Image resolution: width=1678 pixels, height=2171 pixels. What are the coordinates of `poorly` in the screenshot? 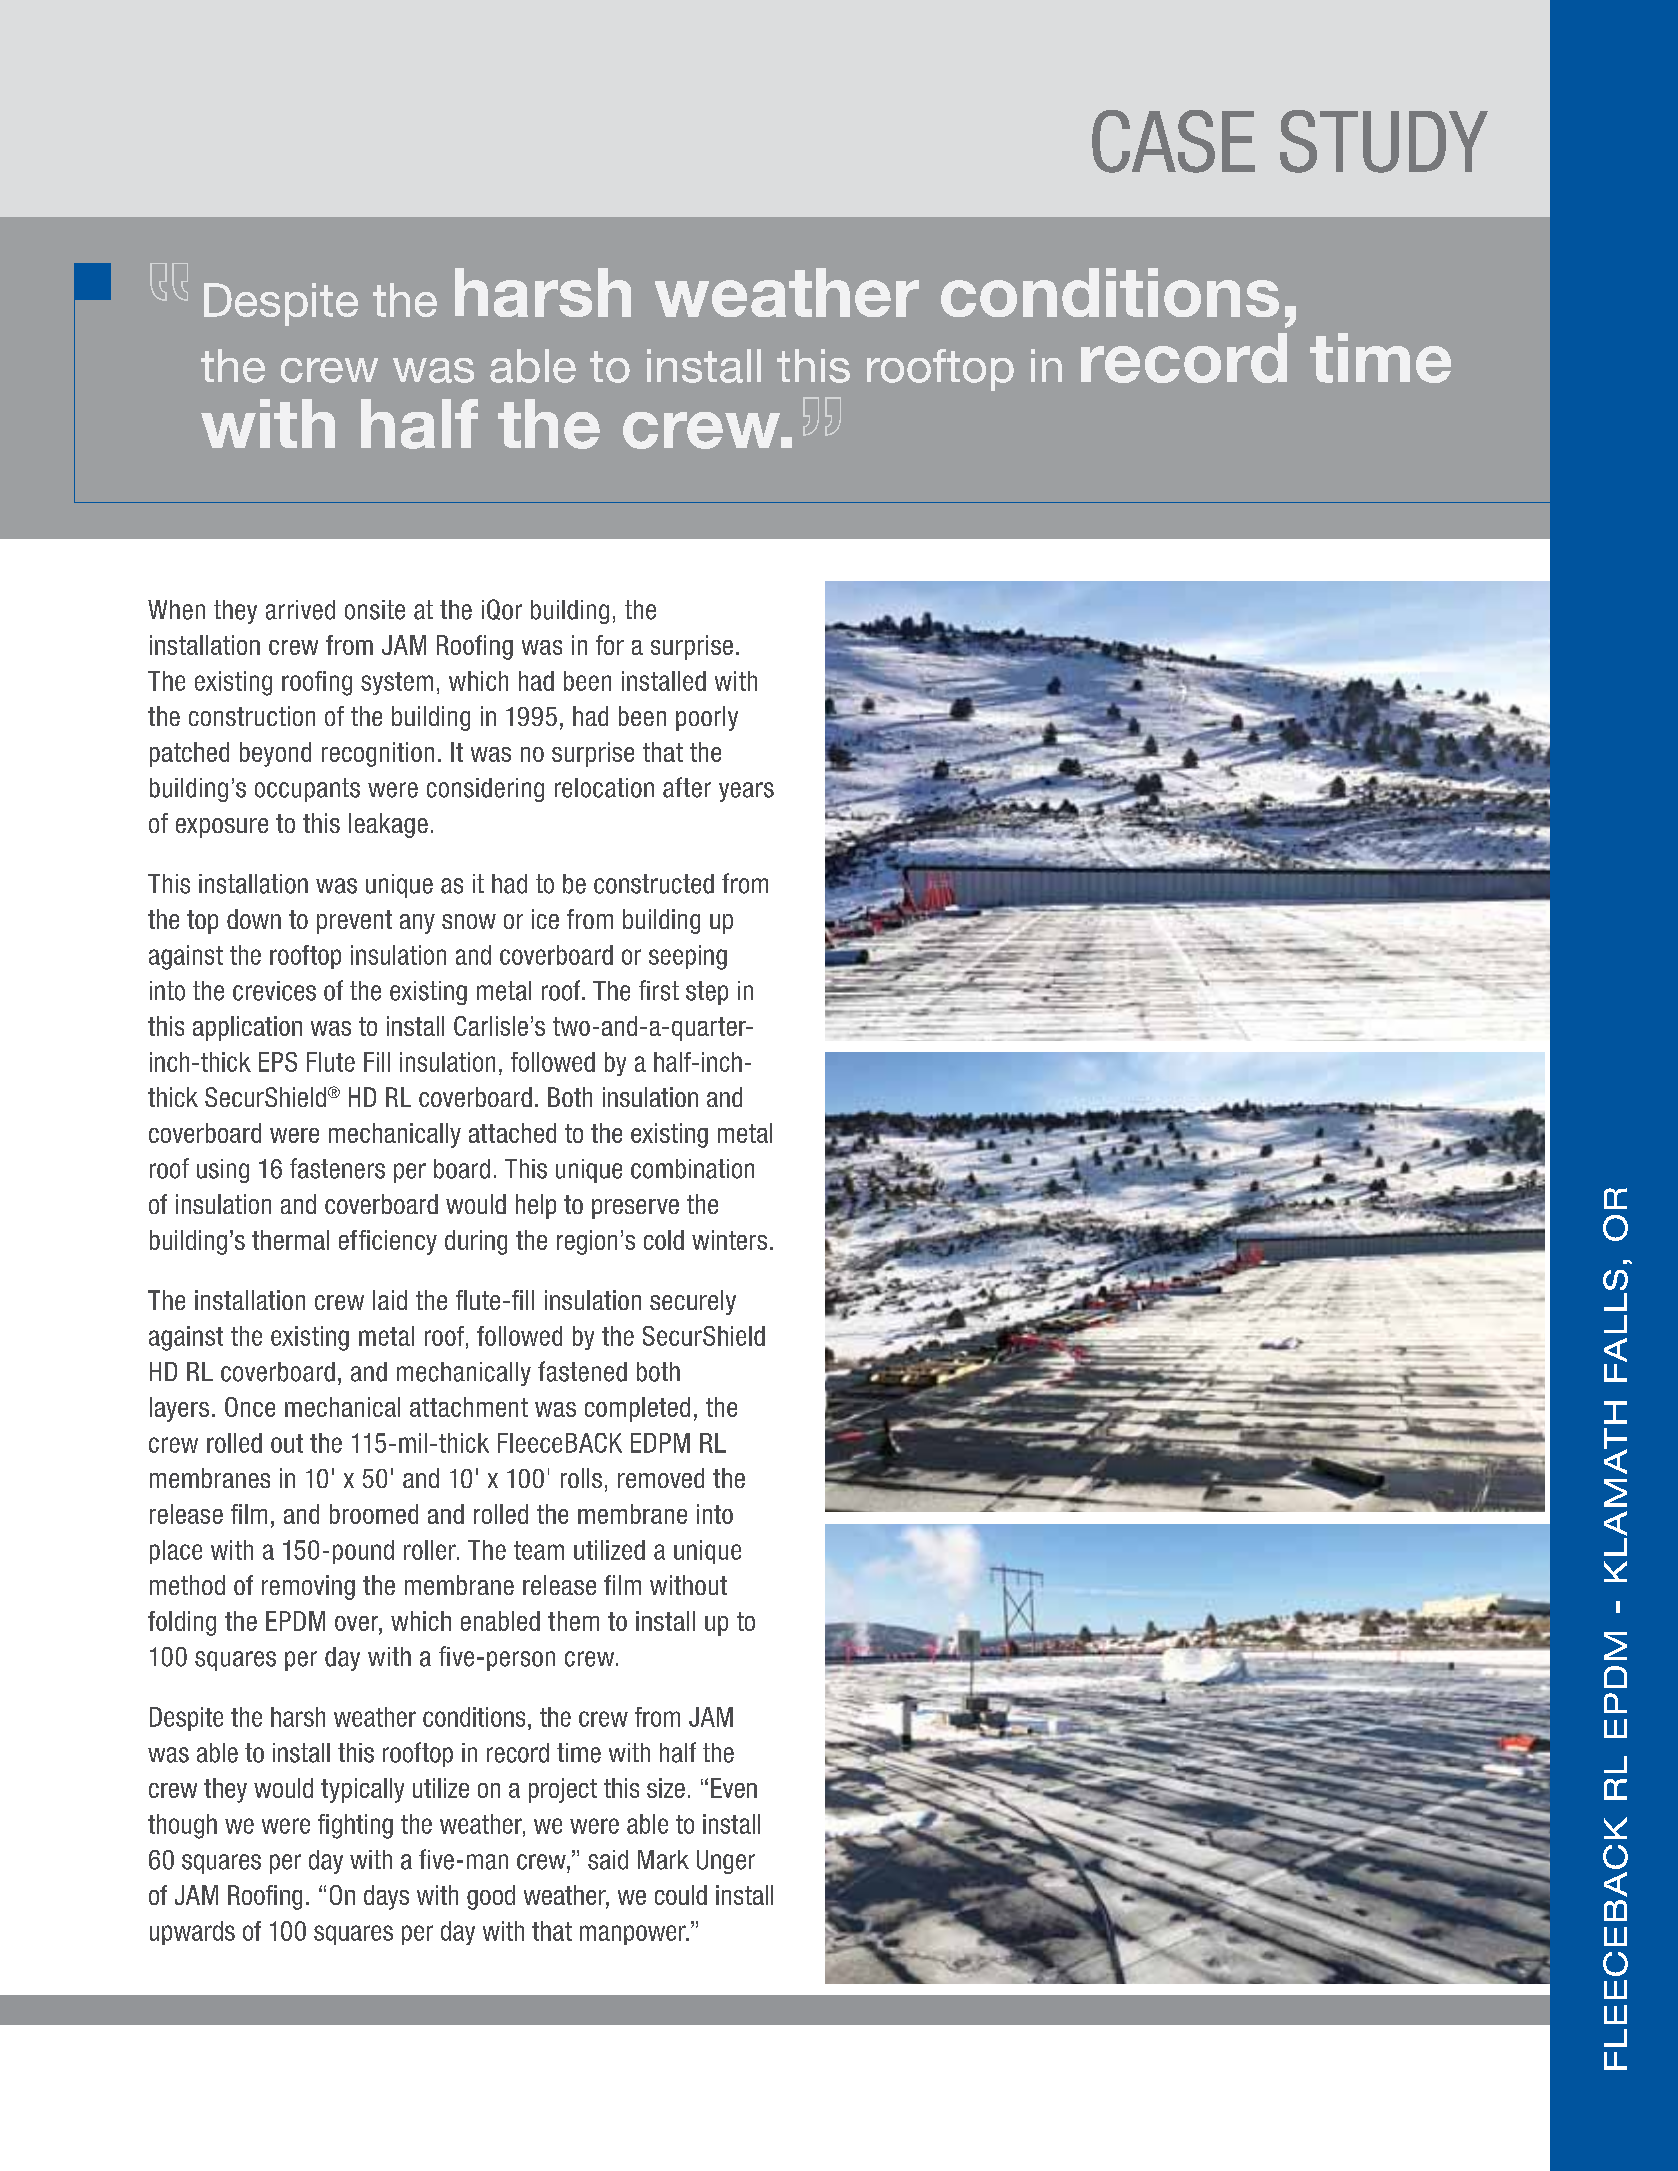 It's located at (707, 718).
